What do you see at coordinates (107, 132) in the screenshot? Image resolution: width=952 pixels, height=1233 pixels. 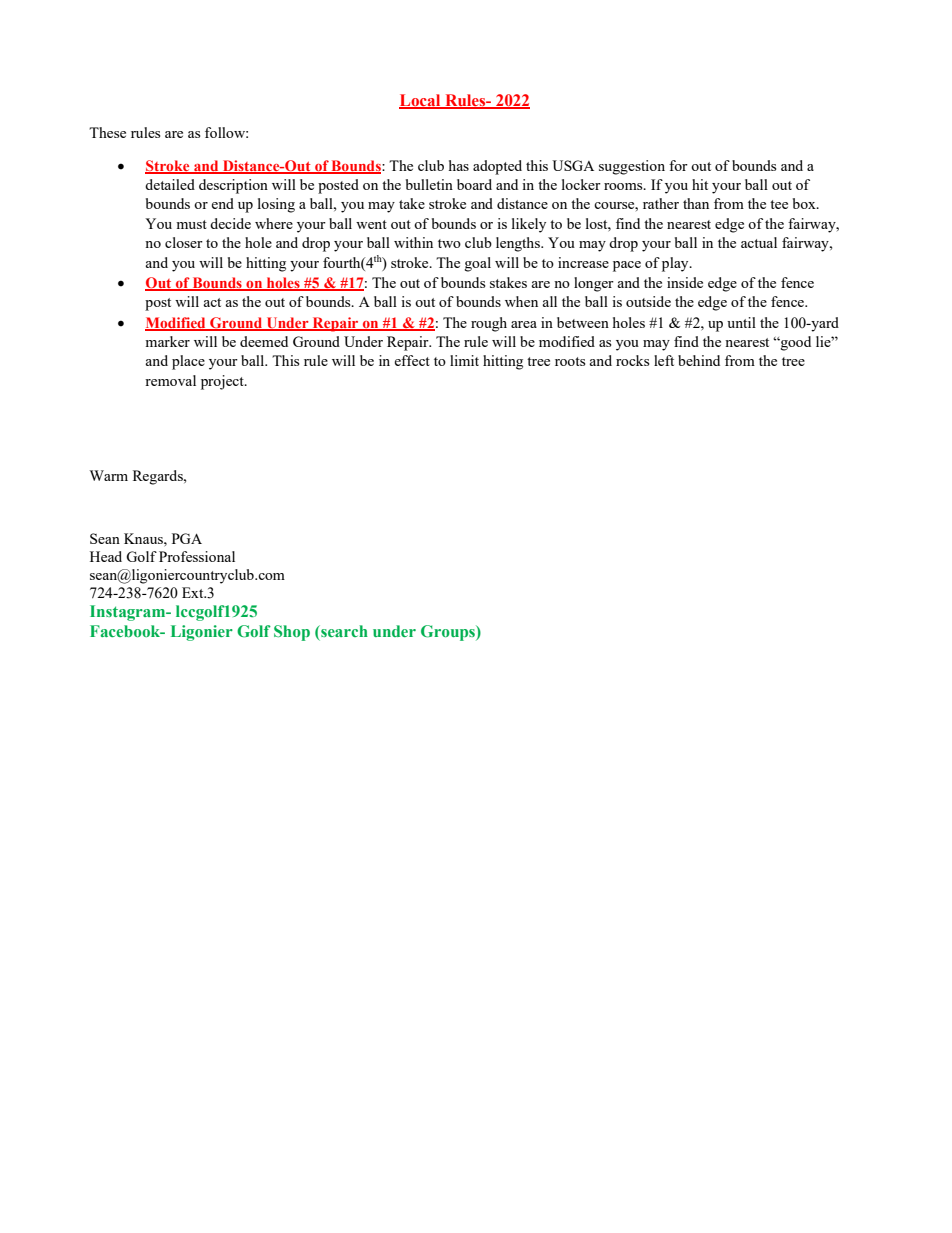 I see `These` at bounding box center [107, 132].
